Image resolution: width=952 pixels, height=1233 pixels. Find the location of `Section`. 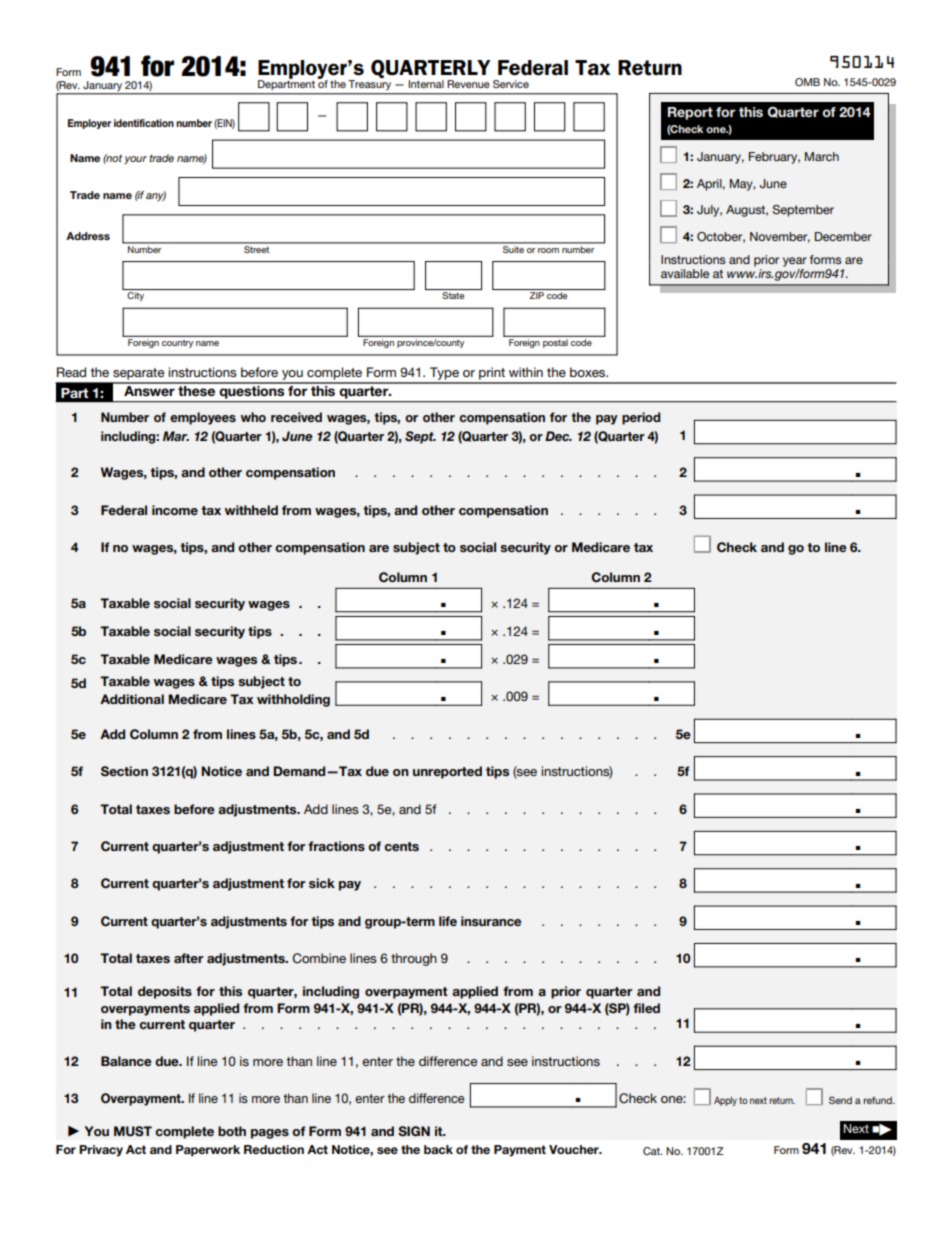

Section is located at coordinates (124, 771).
